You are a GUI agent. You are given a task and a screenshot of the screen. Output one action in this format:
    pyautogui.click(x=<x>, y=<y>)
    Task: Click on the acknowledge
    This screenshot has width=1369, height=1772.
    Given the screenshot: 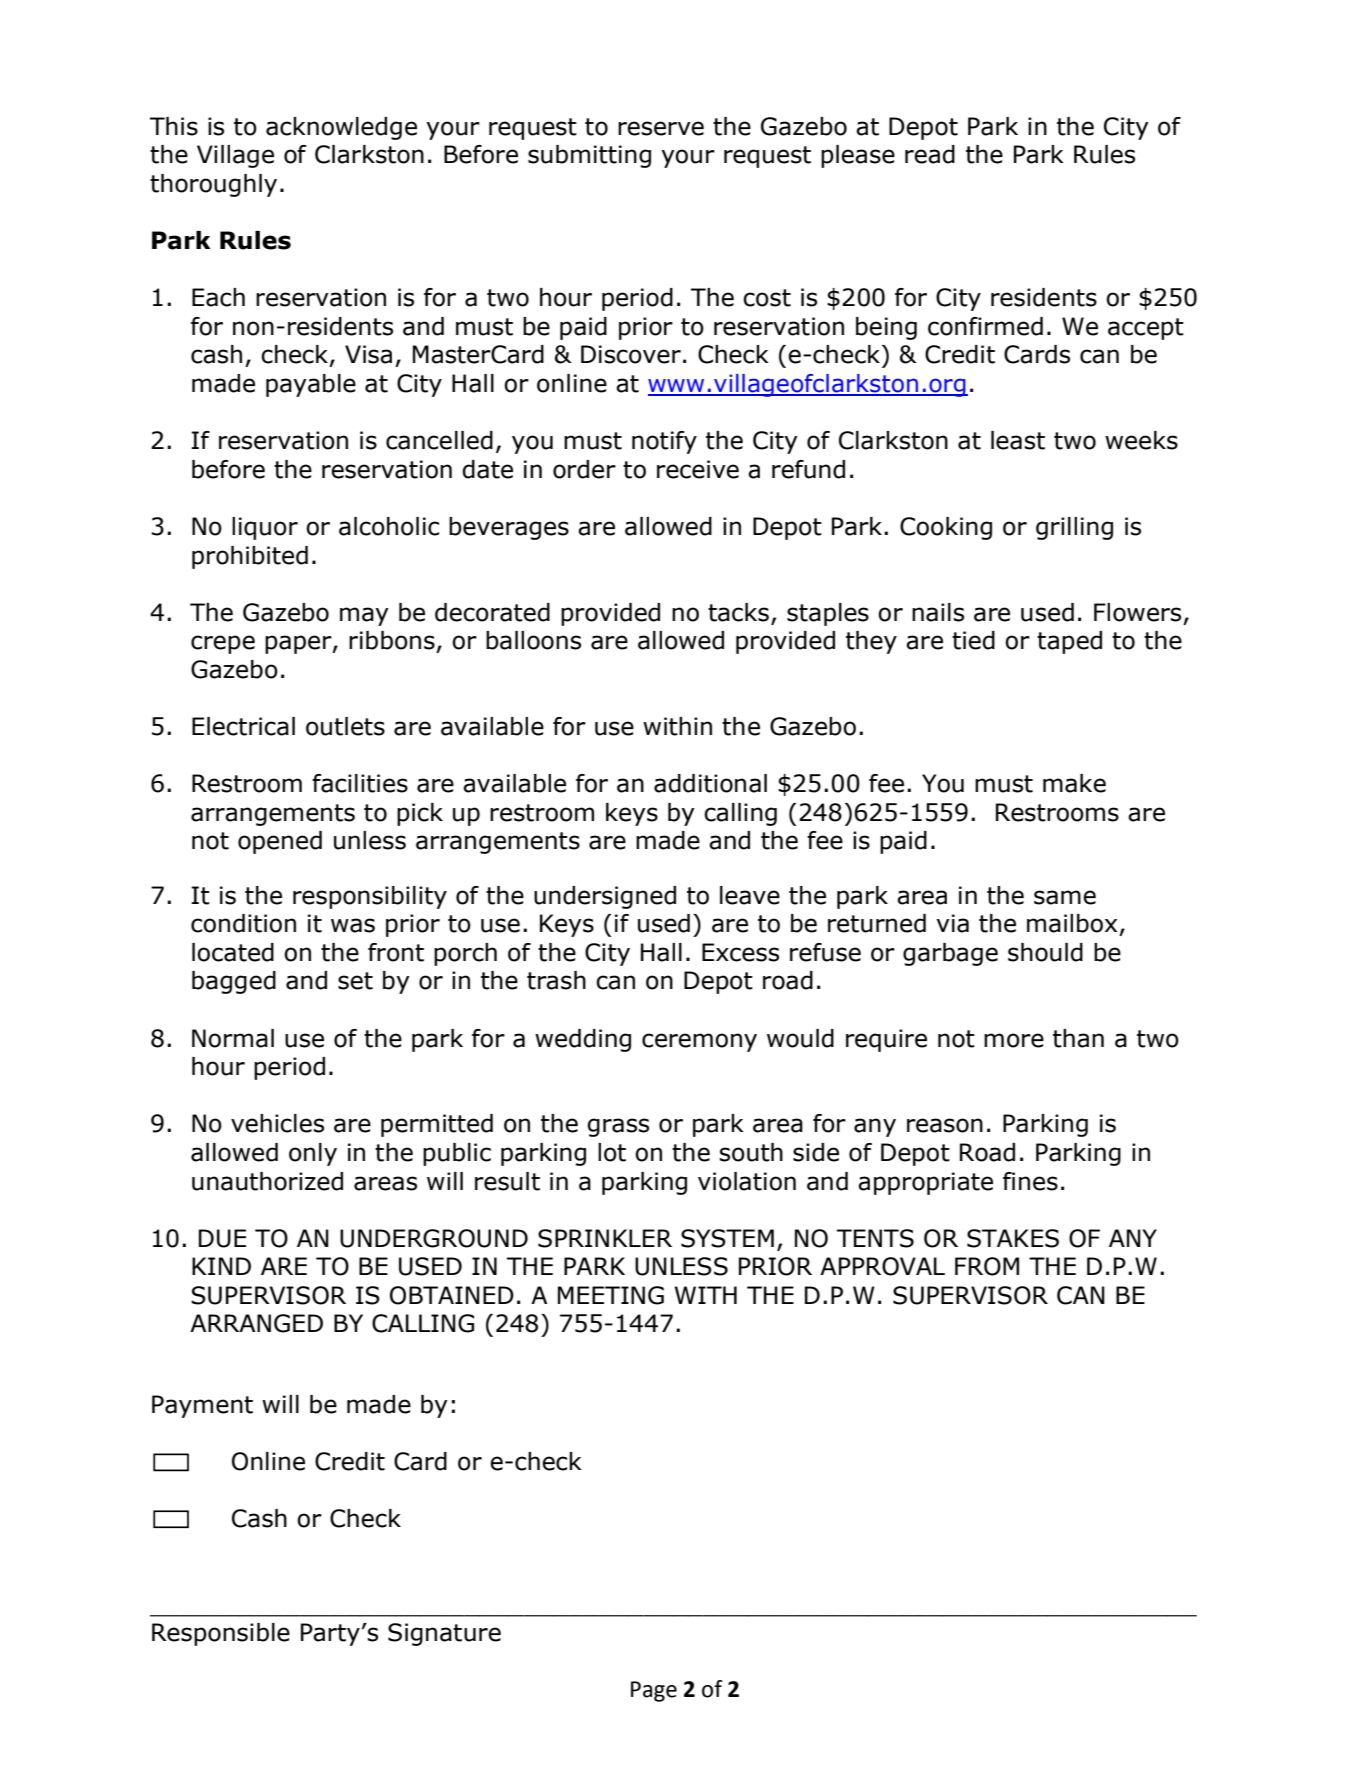 What is the action you would take?
    pyautogui.click(x=341, y=128)
